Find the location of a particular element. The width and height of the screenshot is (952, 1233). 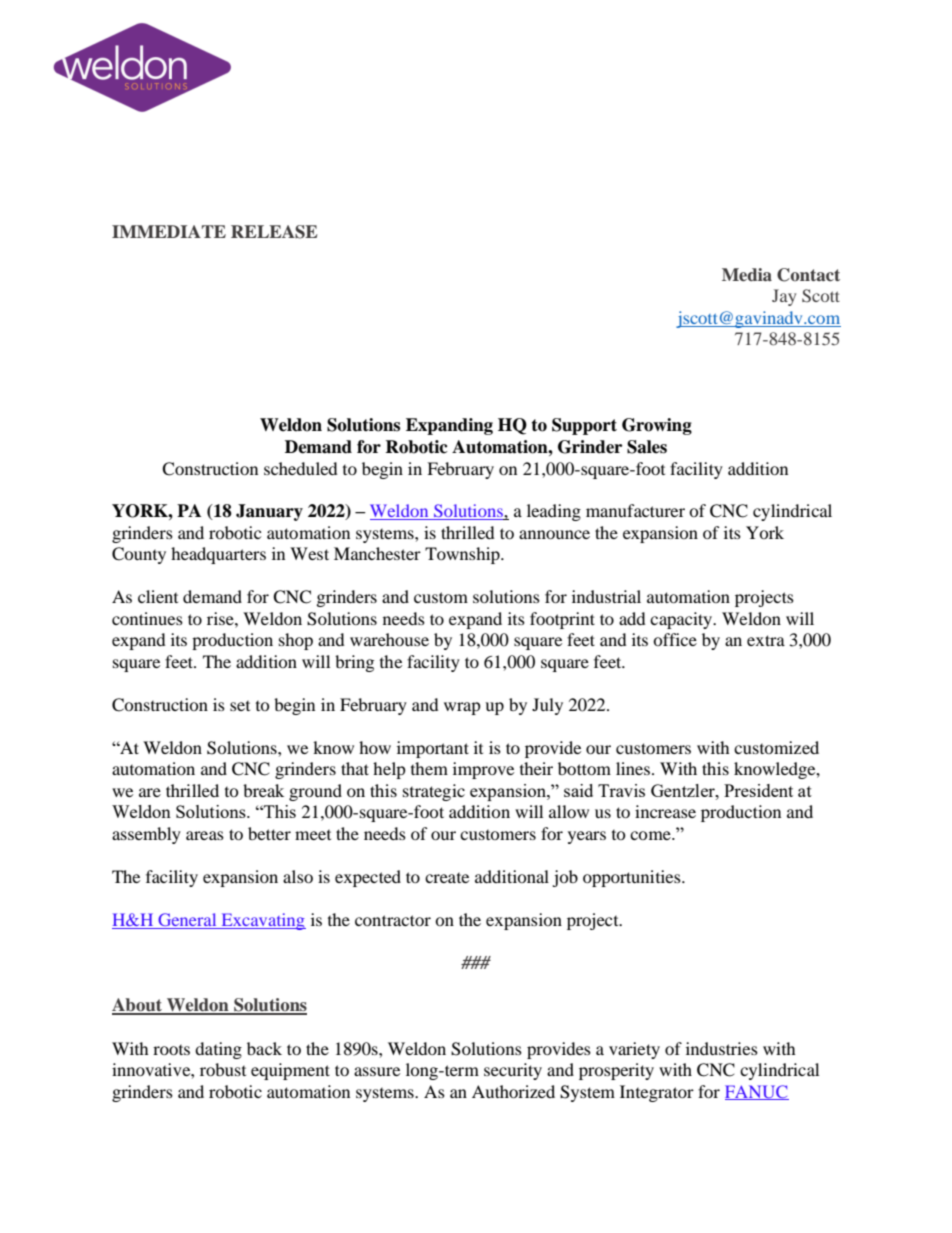

industries is located at coordinates (722, 1048).
